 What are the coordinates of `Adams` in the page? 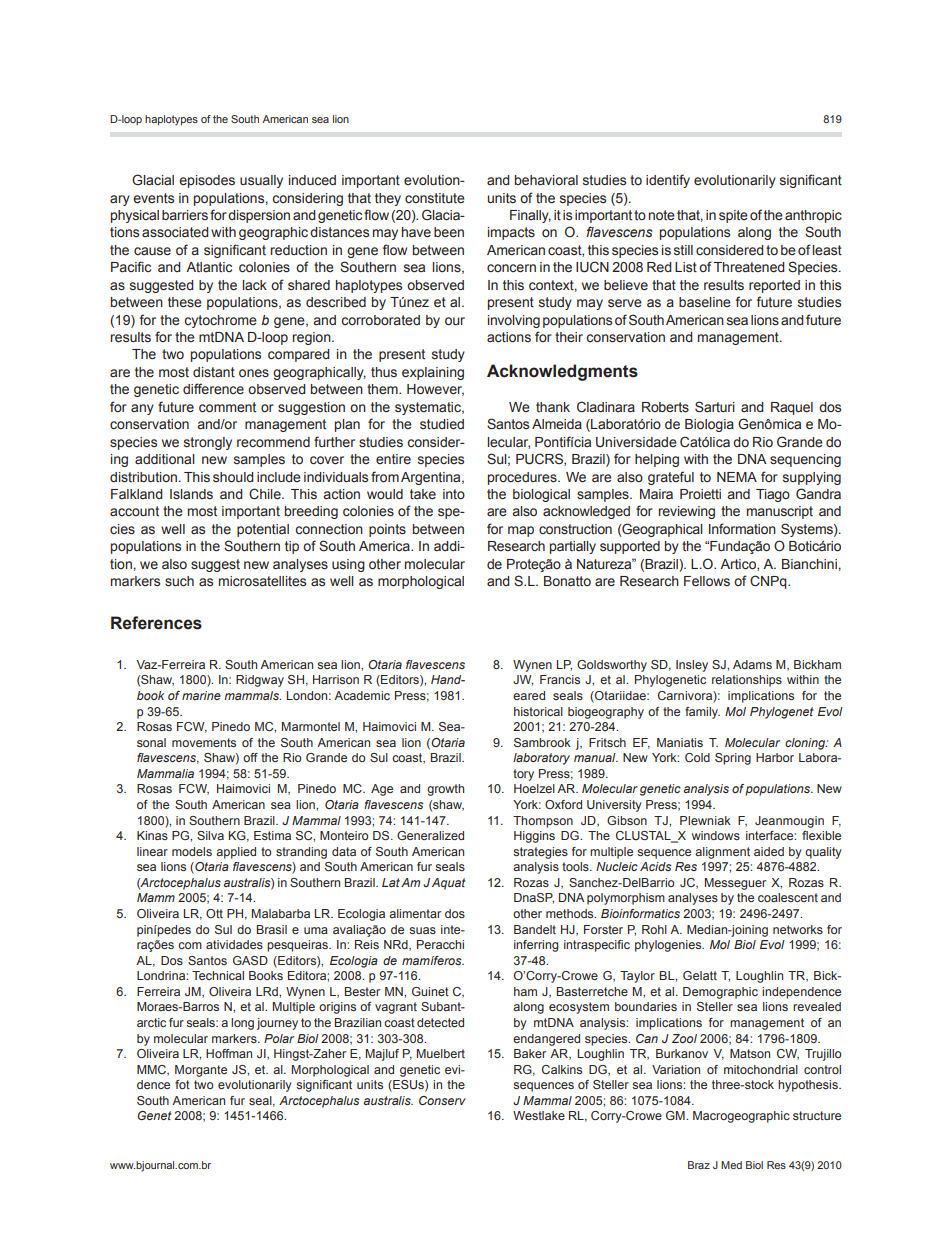 It's located at (752, 664).
